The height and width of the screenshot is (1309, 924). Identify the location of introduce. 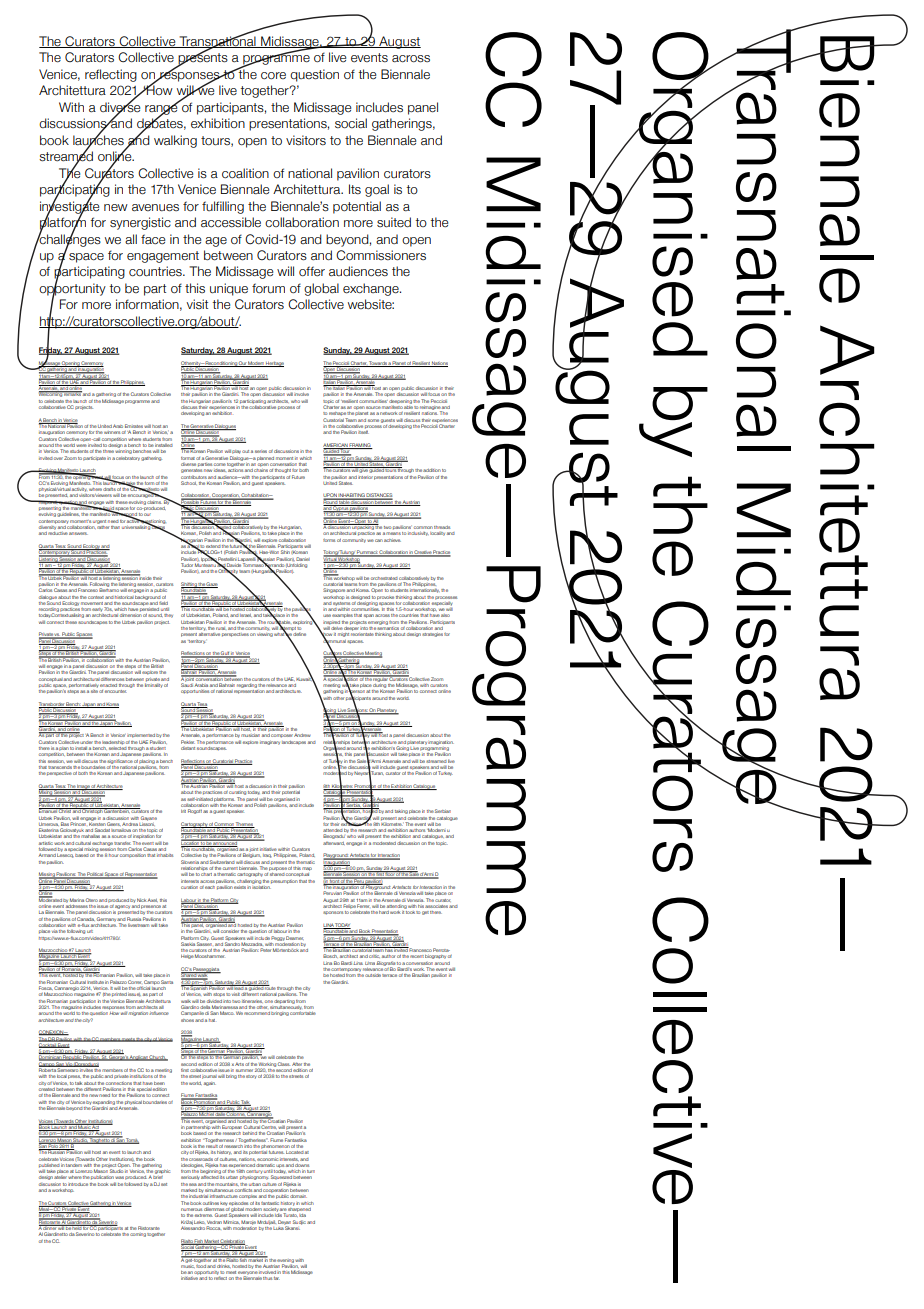
(78, 1184).
